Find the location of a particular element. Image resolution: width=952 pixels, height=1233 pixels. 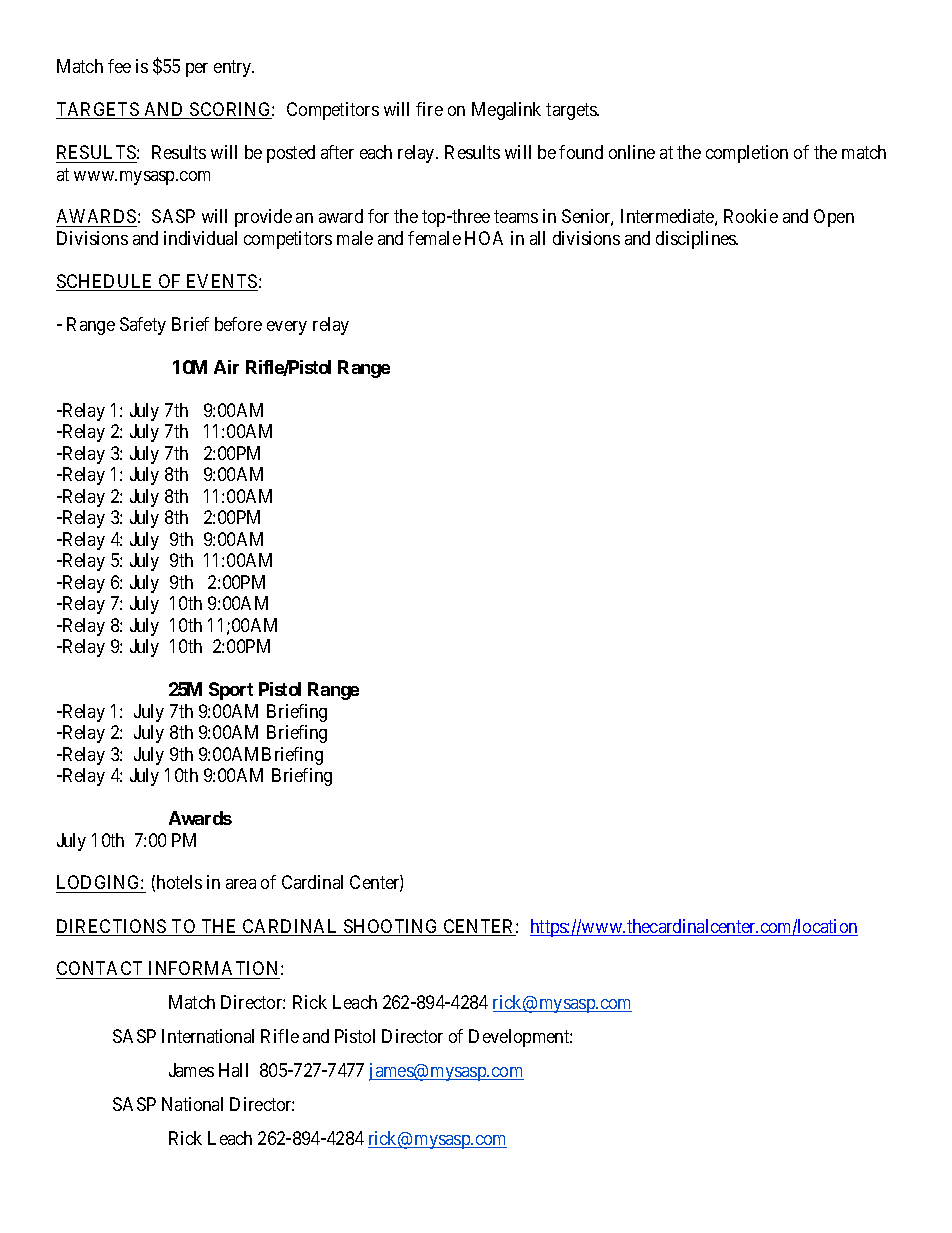

Rookie is located at coordinates (751, 216).
